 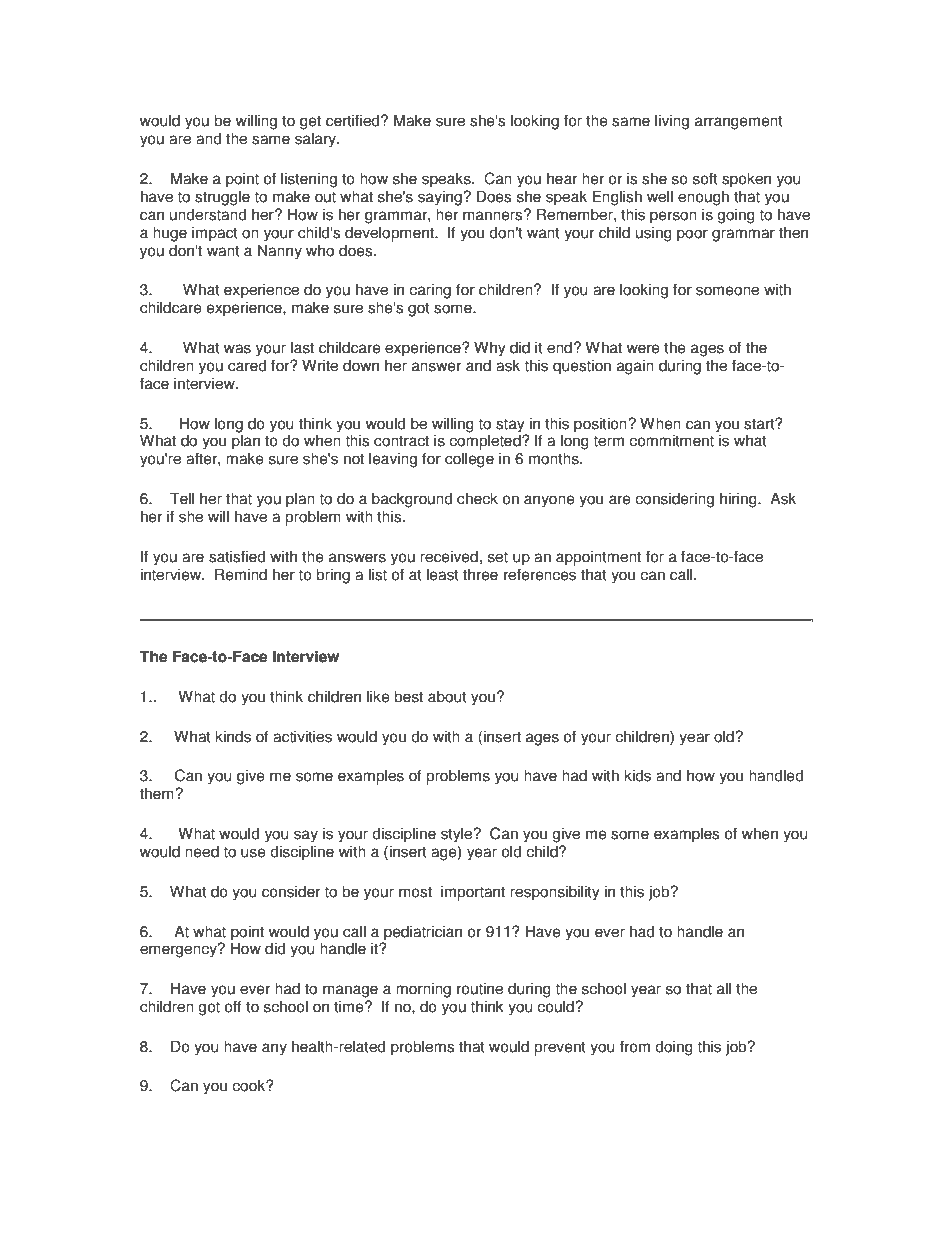 I want to click on saying, so click(x=441, y=198).
